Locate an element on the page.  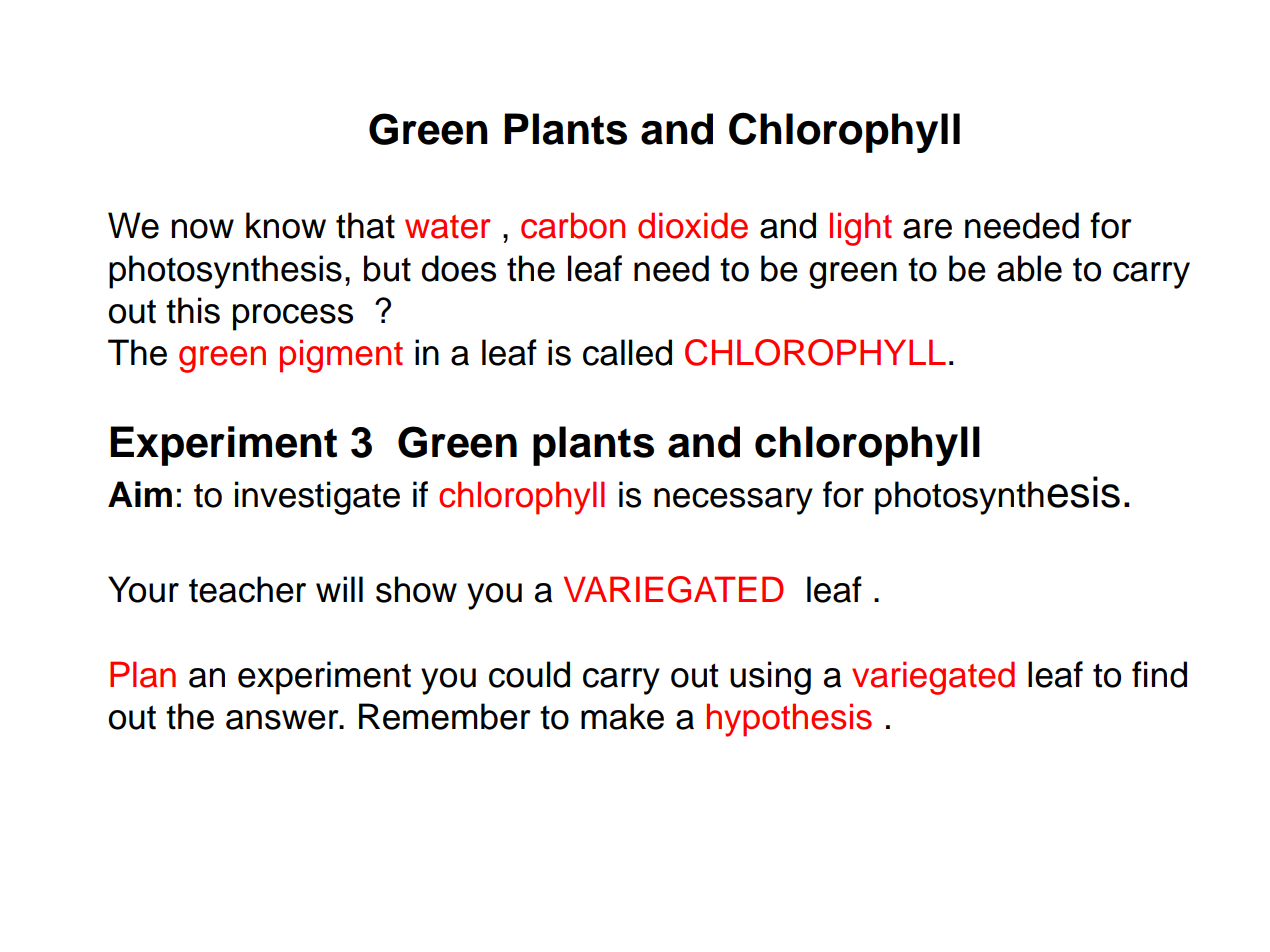
Remember is located at coordinates (445, 716).
